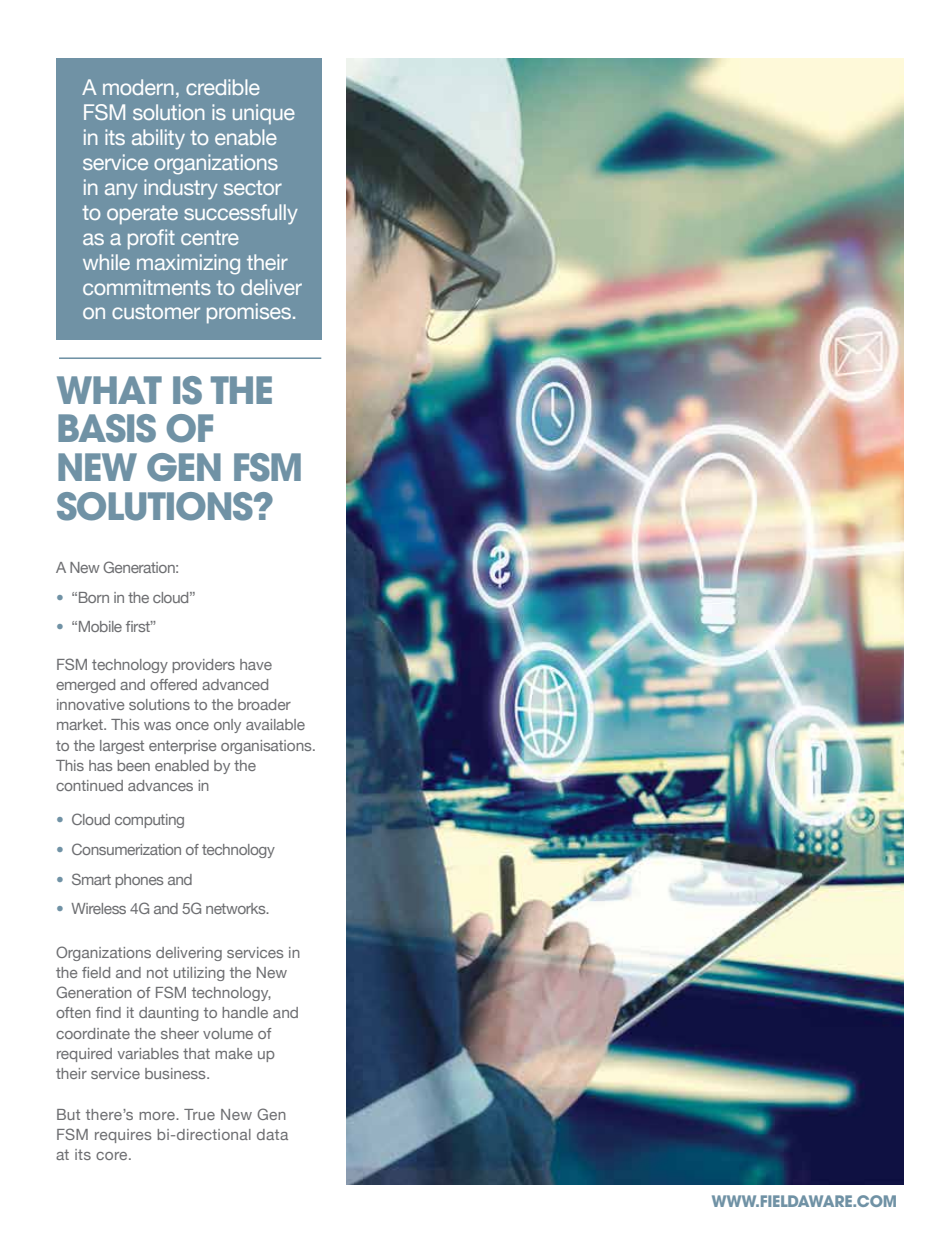  Describe the element at coordinates (158, 139) in the screenshot. I see `ability` at that location.
